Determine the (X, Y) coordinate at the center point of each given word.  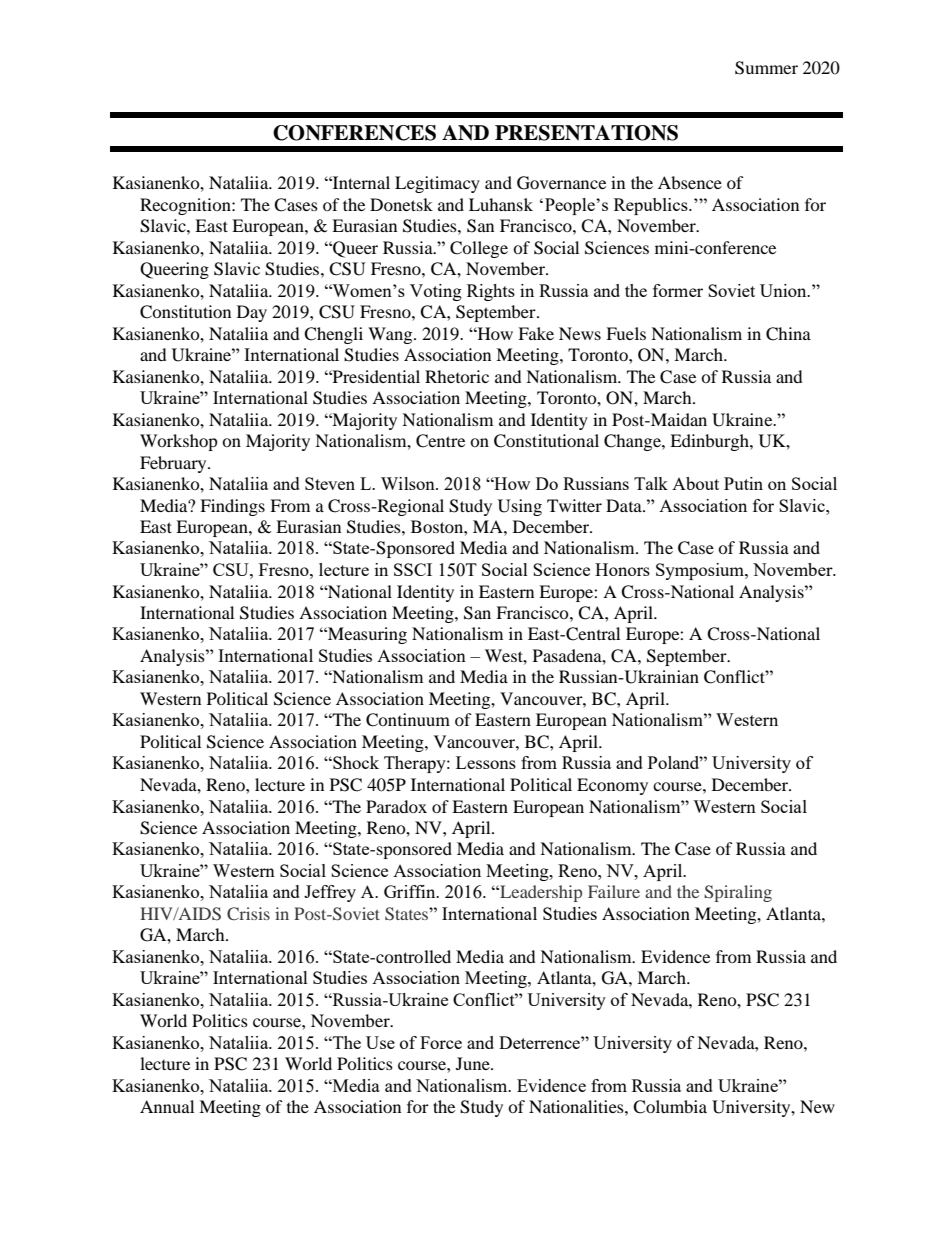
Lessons (486, 762)
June (474, 1063)
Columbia (670, 1107)
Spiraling (738, 893)
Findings (232, 507)
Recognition (186, 206)
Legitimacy (437, 184)
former (678, 290)
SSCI (413, 569)
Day (252, 313)
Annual (167, 1106)
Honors (622, 569)
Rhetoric (457, 376)
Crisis (248, 913)
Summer (766, 68)
